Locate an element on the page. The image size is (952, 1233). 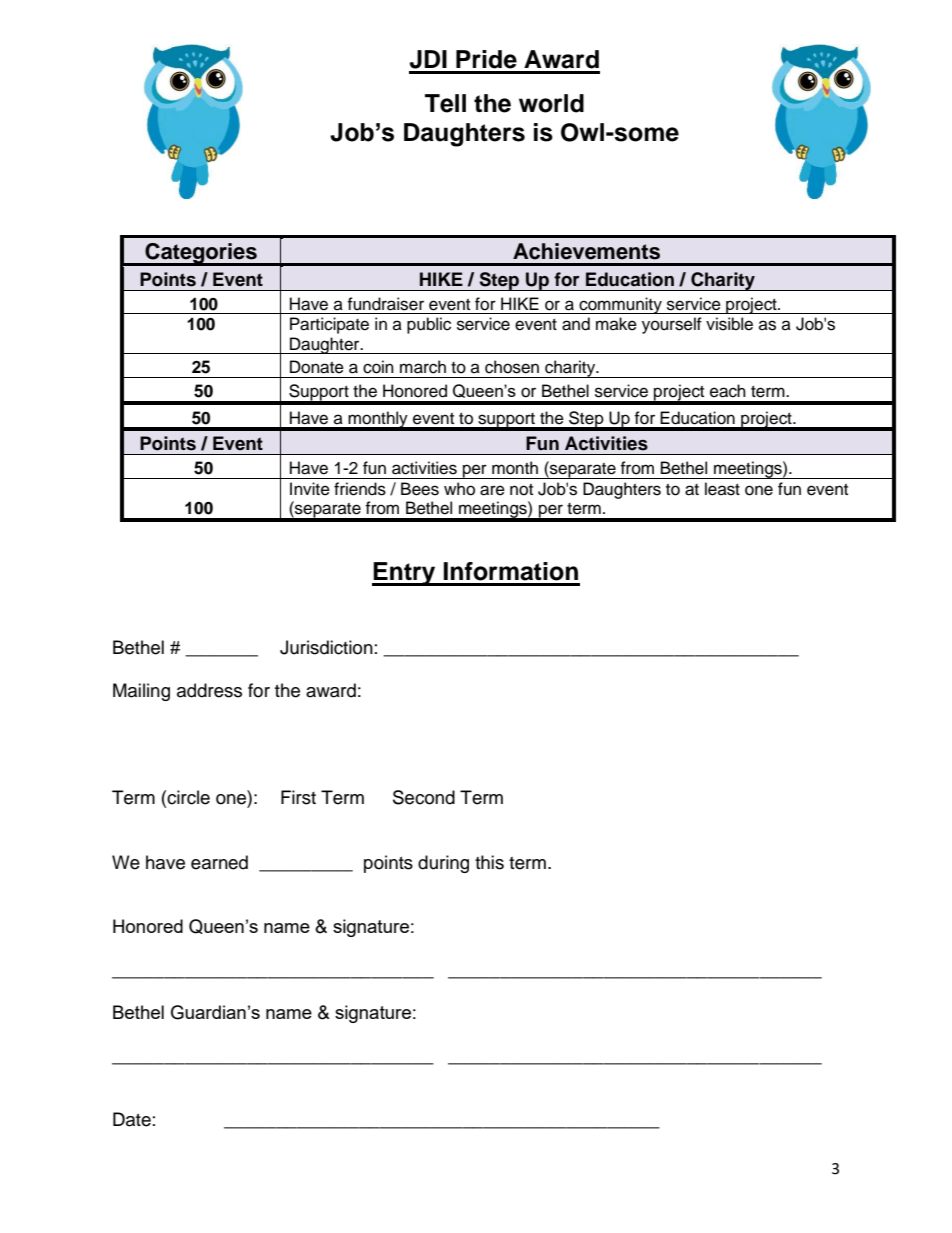
Donate is located at coordinates (317, 367).
